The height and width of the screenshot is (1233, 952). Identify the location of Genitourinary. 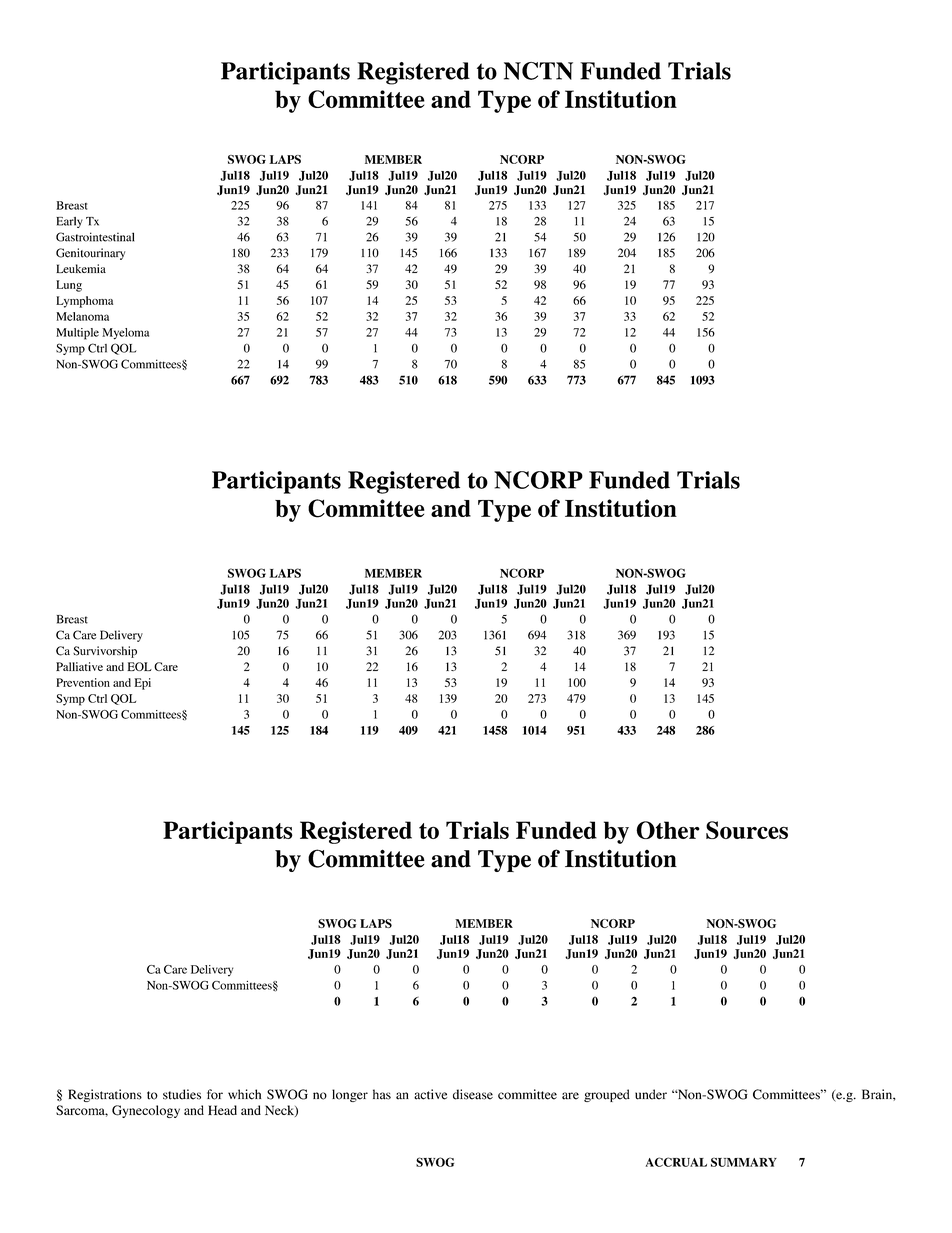
(90, 254).
